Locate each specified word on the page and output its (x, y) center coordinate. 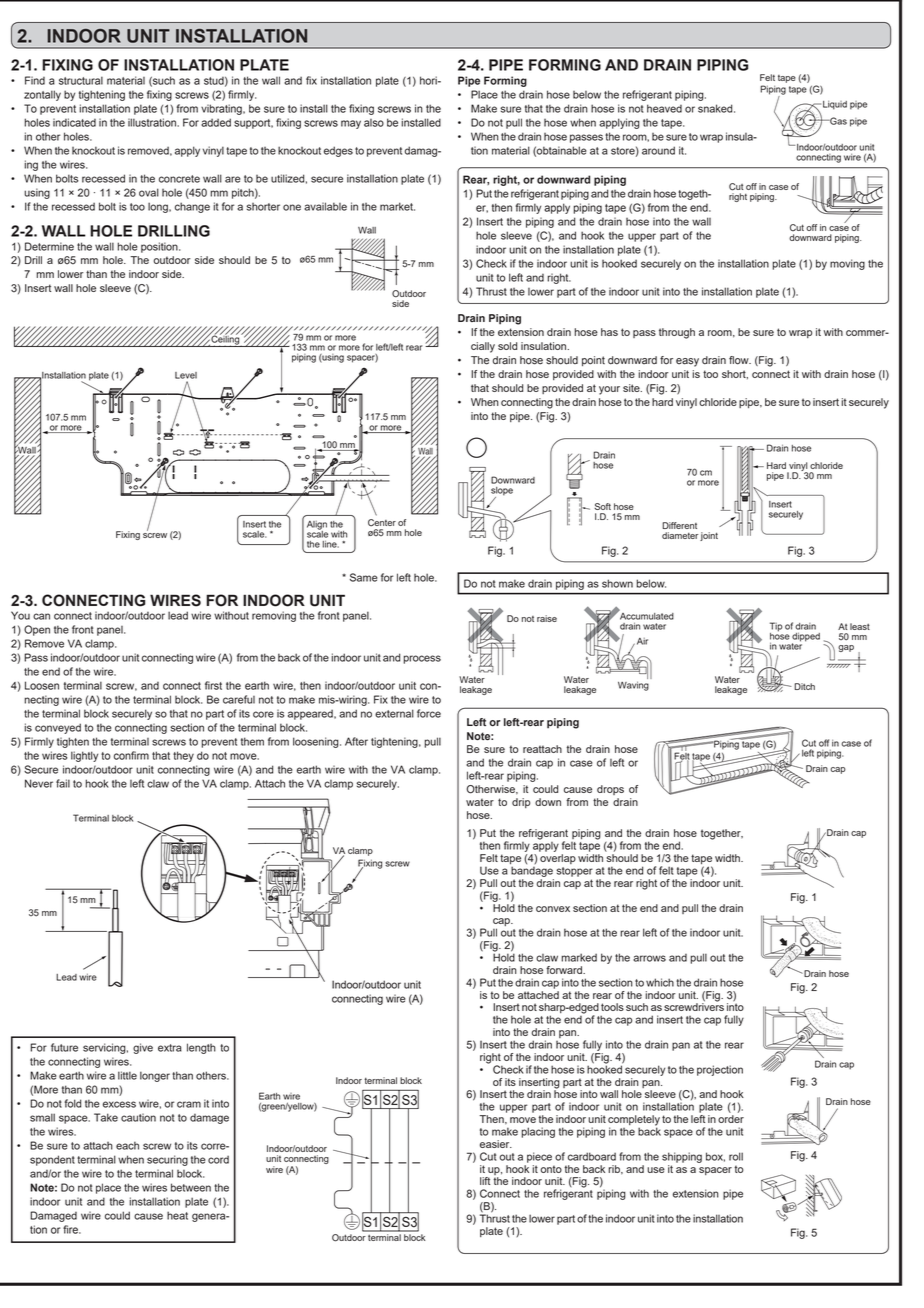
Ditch (804, 686)
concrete (179, 179)
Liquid (835, 105)
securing (167, 1160)
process (422, 659)
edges (338, 151)
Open (37, 630)
